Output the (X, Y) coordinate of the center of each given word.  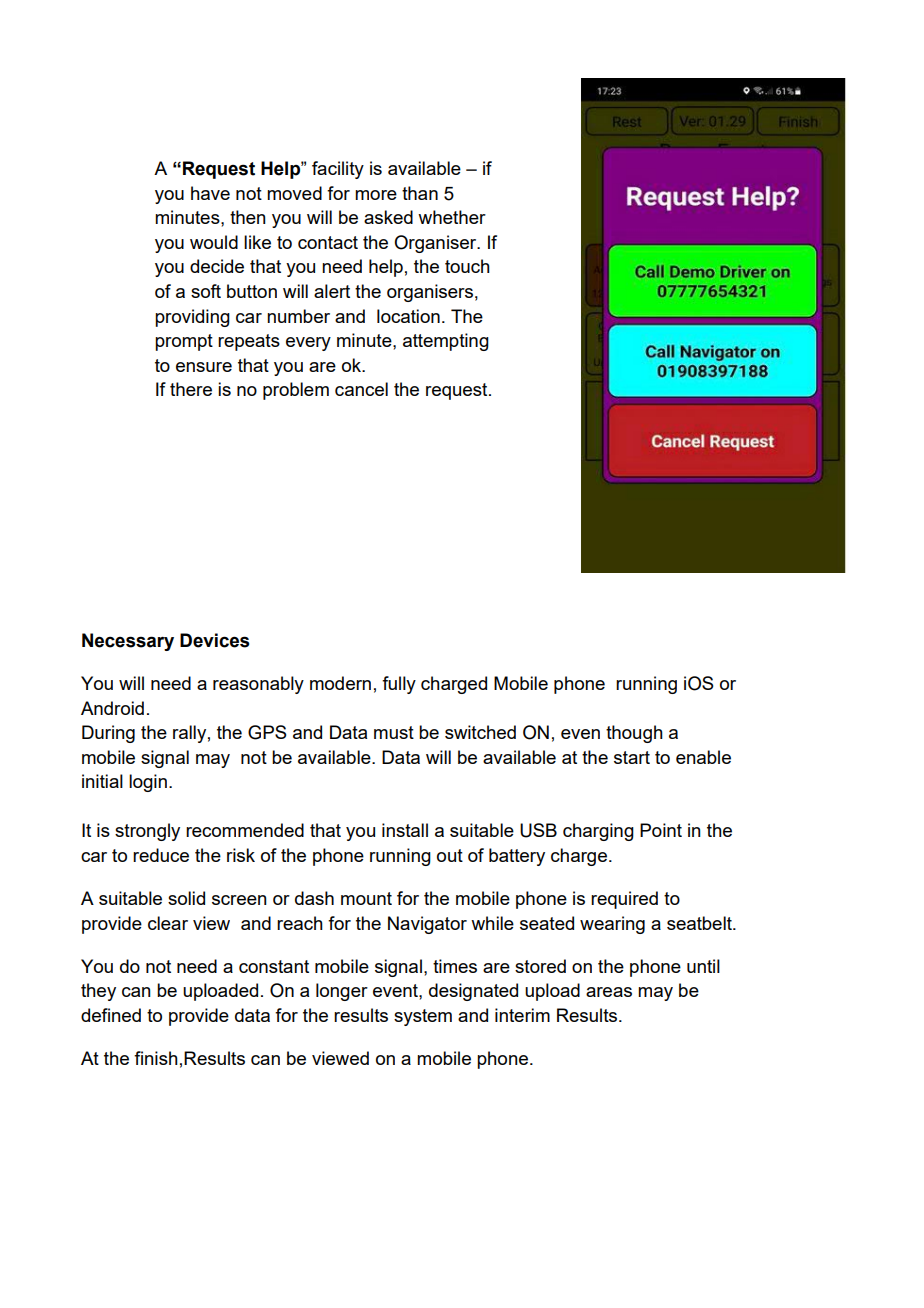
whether (452, 217)
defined (111, 1015)
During (108, 734)
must (394, 732)
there (191, 389)
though (634, 734)
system (423, 1017)
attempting (446, 342)
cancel (361, 389)
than (420, 193)
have (210, 193)
